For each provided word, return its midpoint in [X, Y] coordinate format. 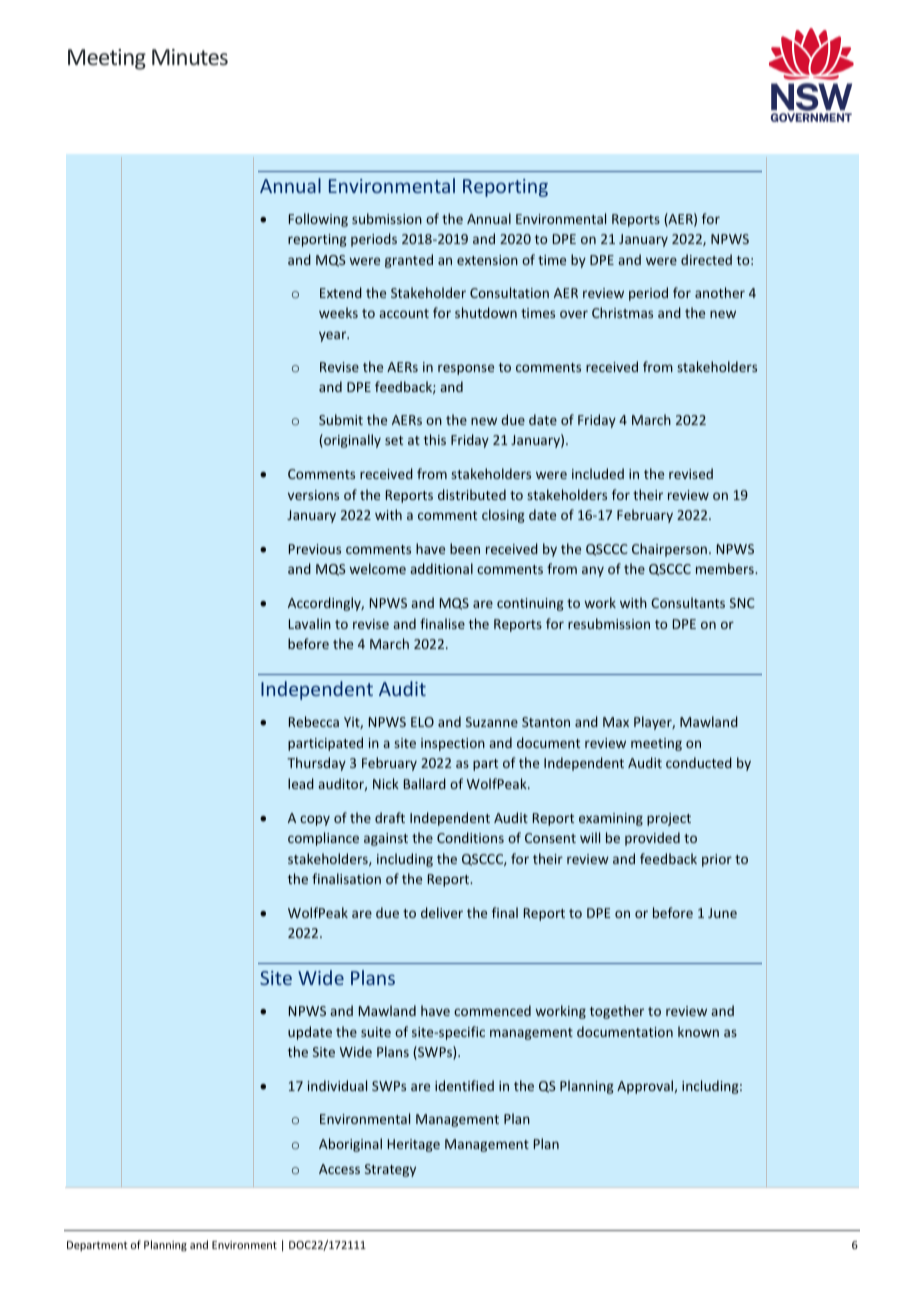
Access [339, 1169]
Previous [315, 549]
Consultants [688, 602]
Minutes [190, 57]
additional [441, 568]
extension [487, 260]
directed [706, 259]
